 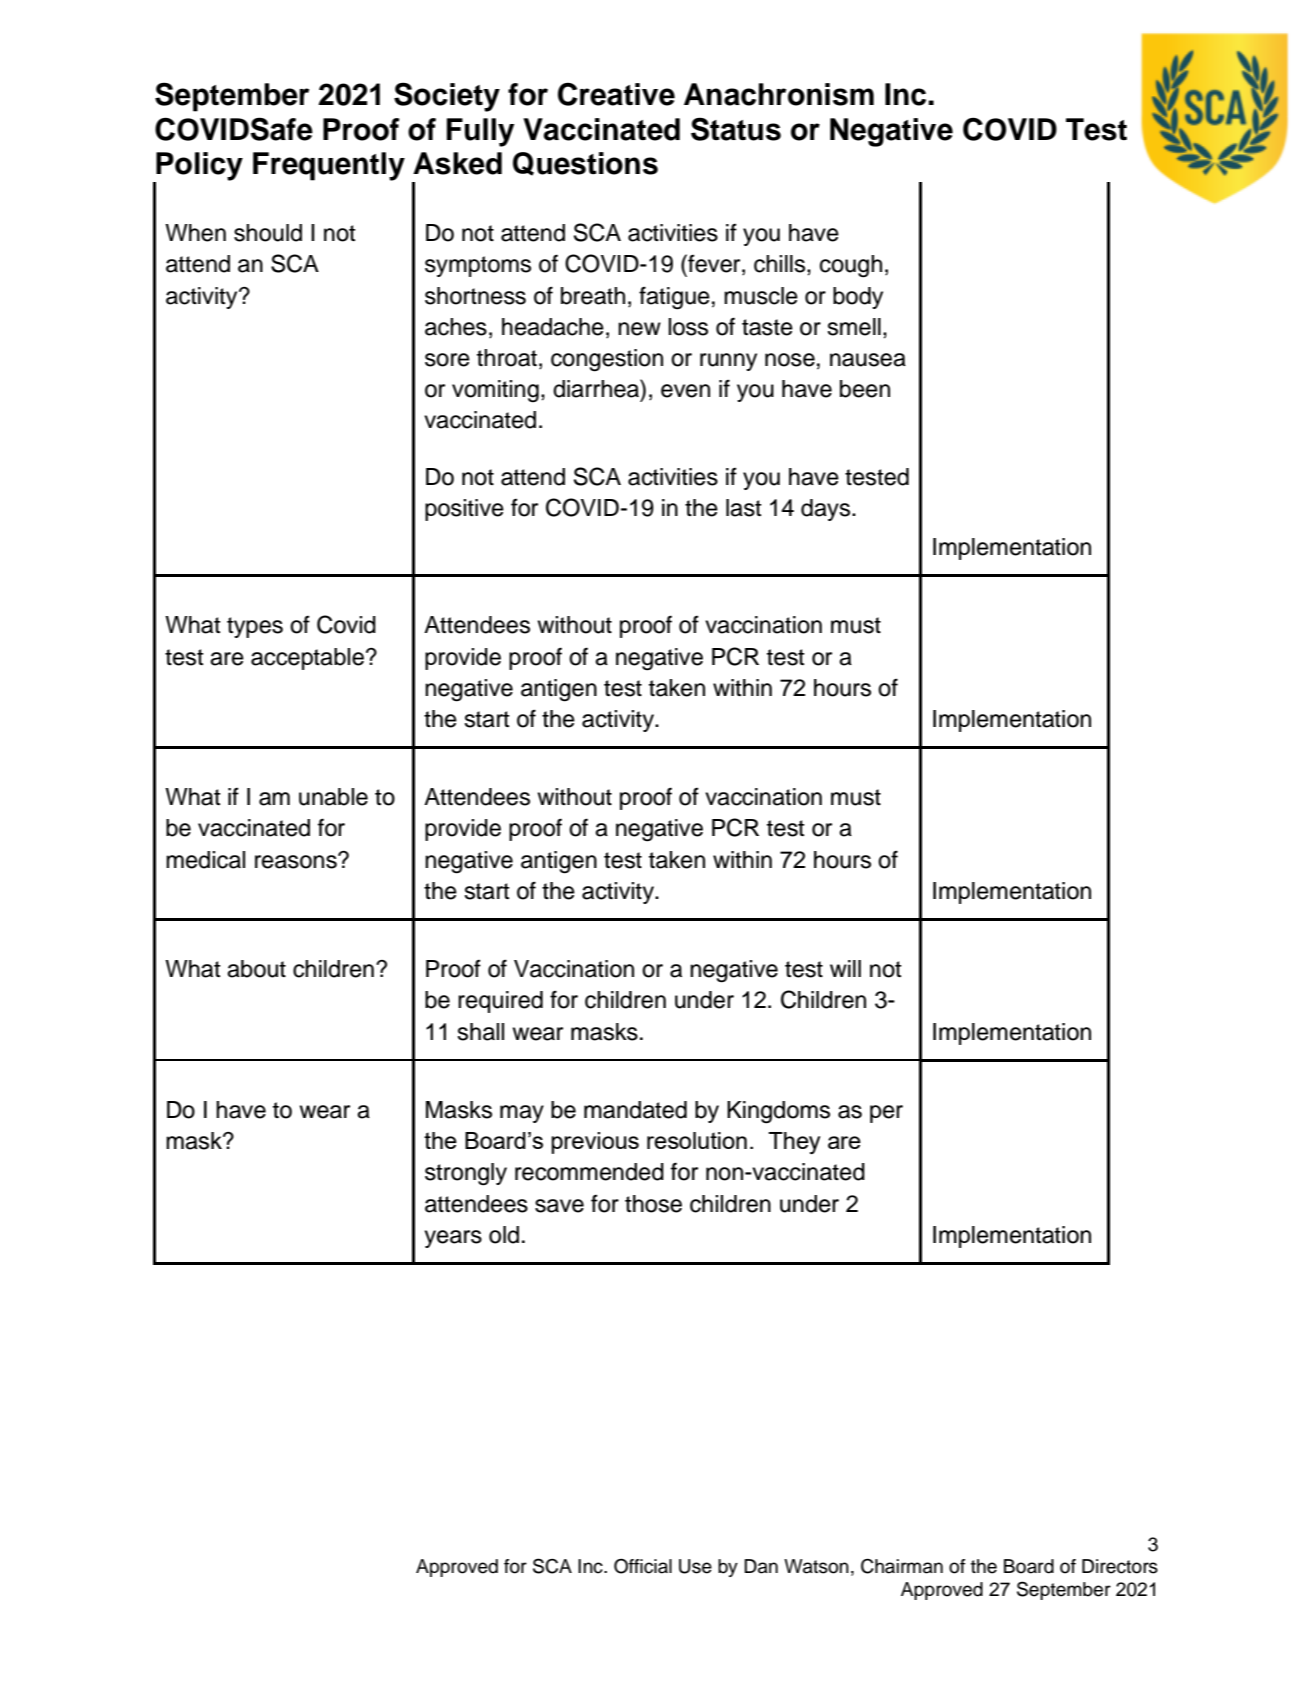 What do you see at coordinates (616, 94) in the document?
I see `Creative` at bounding box center [616, 94].
